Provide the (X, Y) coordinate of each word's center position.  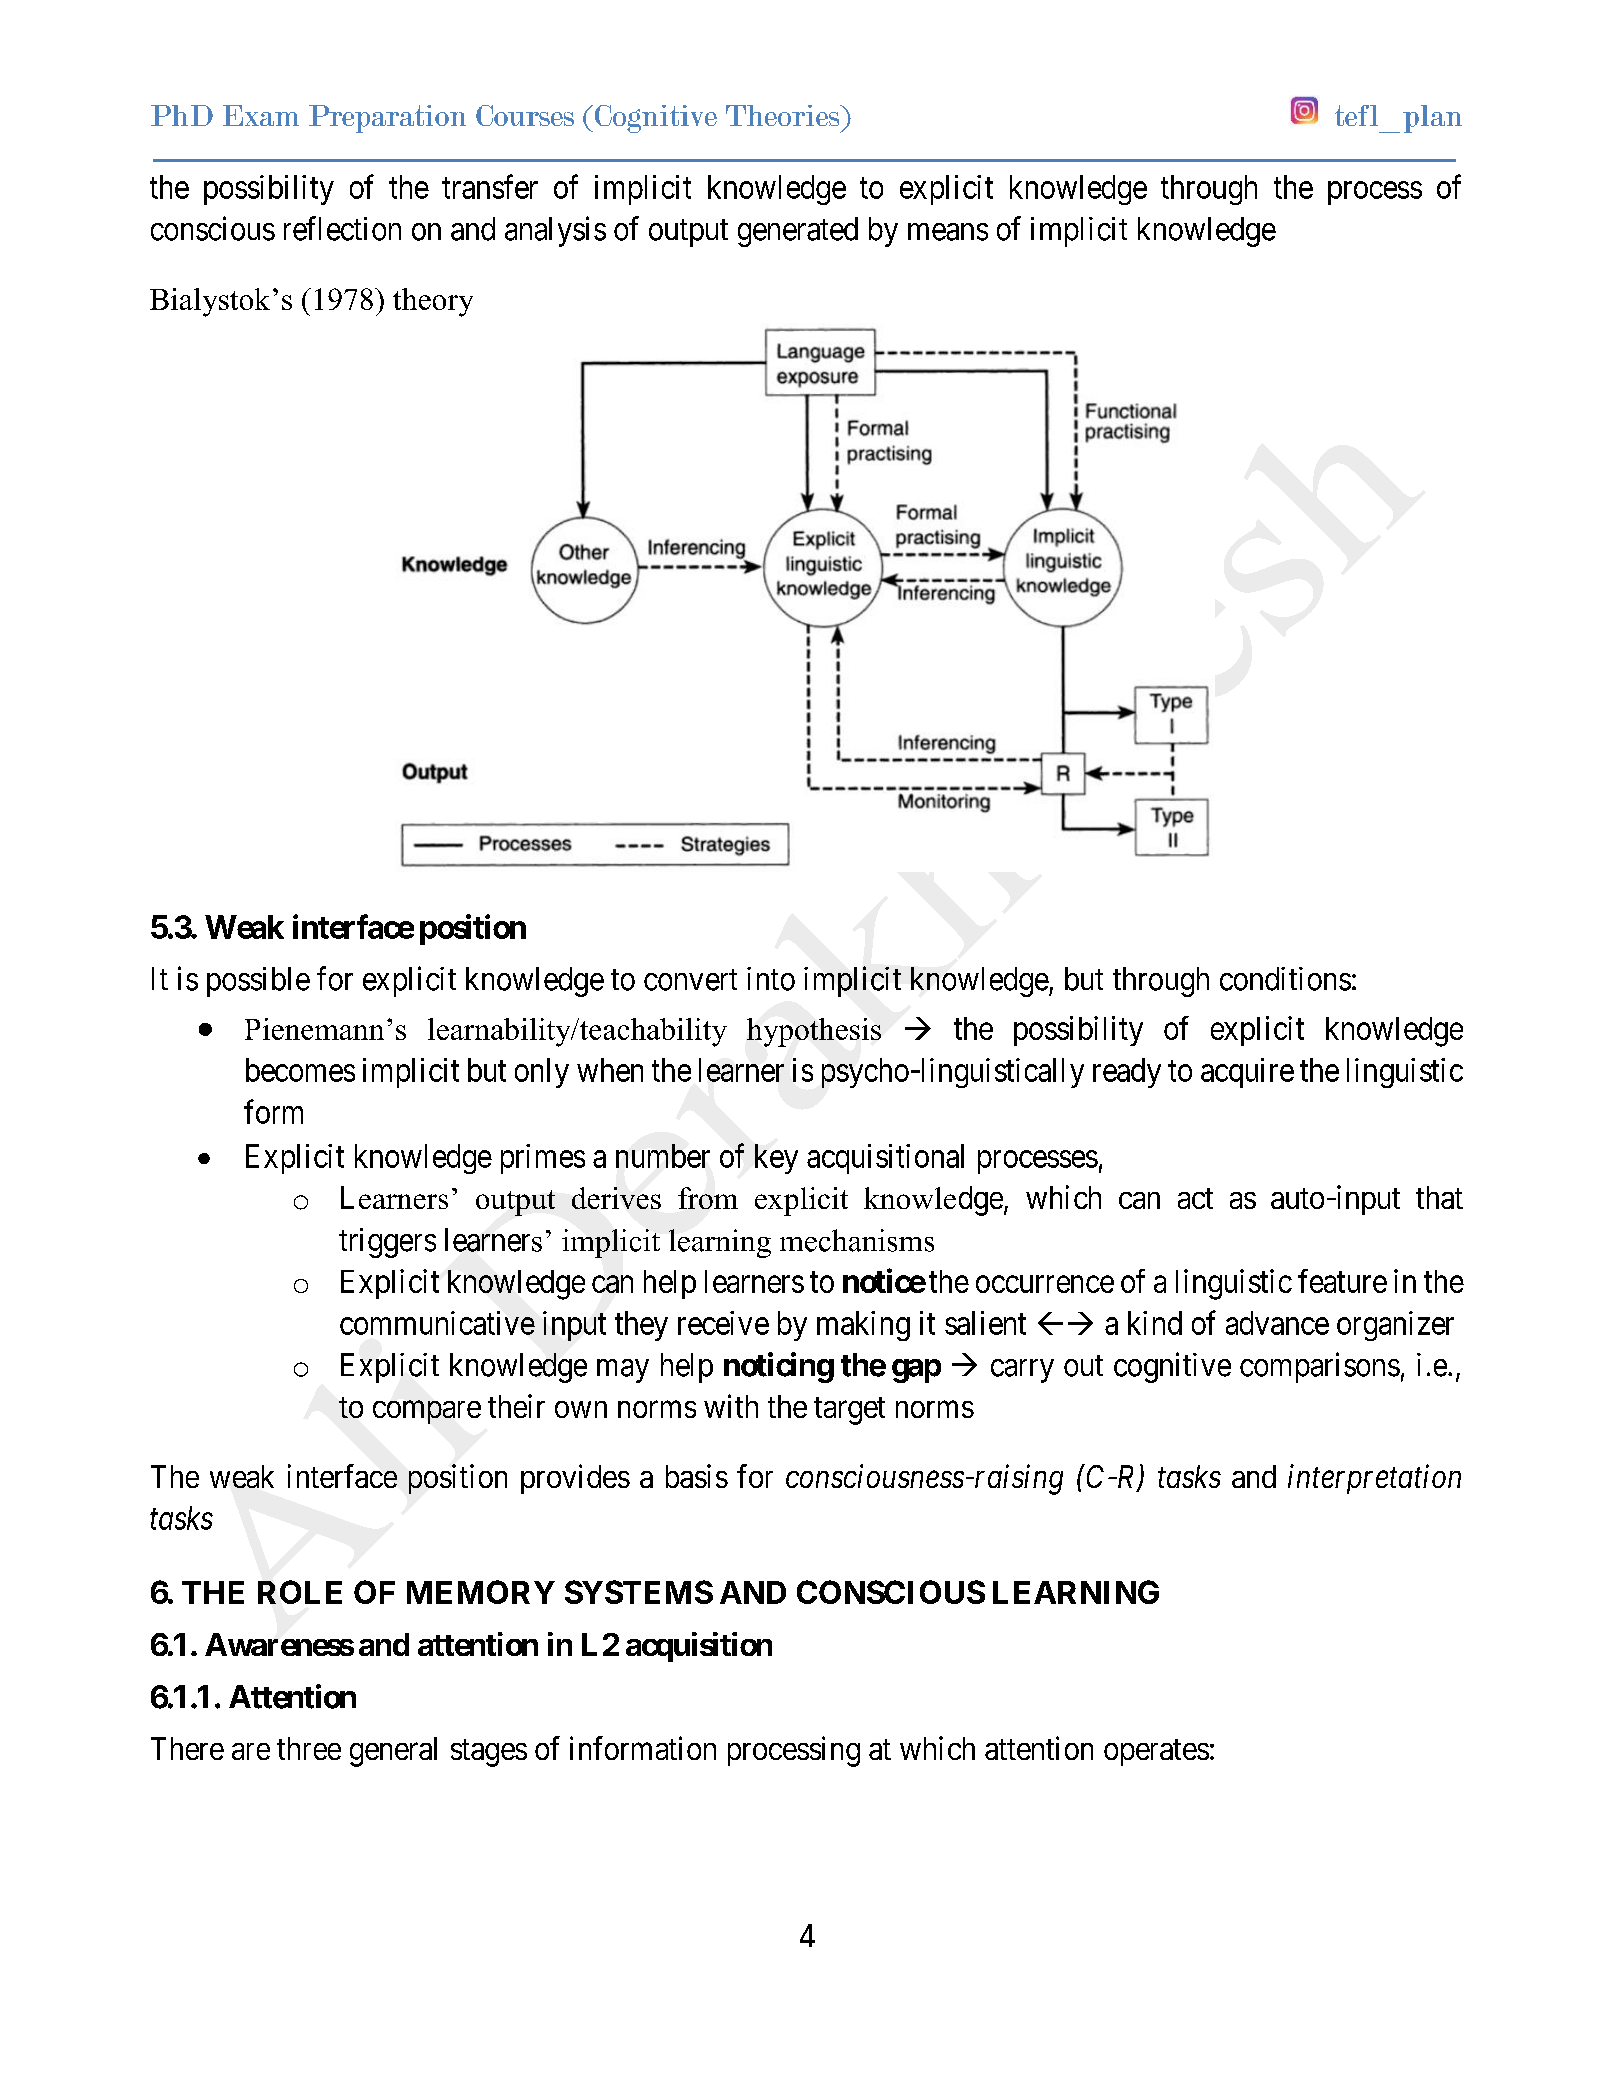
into (771, 979)
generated (798, 232)
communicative (437, 1323)
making (863, 1326)
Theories (784, 115)
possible (258, 982)
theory (433, 302)
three (309, 1748)
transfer (490, 186)
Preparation (387, 119)
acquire (1247, 1073)
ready (1127, 1073)
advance (1277, 1323)
